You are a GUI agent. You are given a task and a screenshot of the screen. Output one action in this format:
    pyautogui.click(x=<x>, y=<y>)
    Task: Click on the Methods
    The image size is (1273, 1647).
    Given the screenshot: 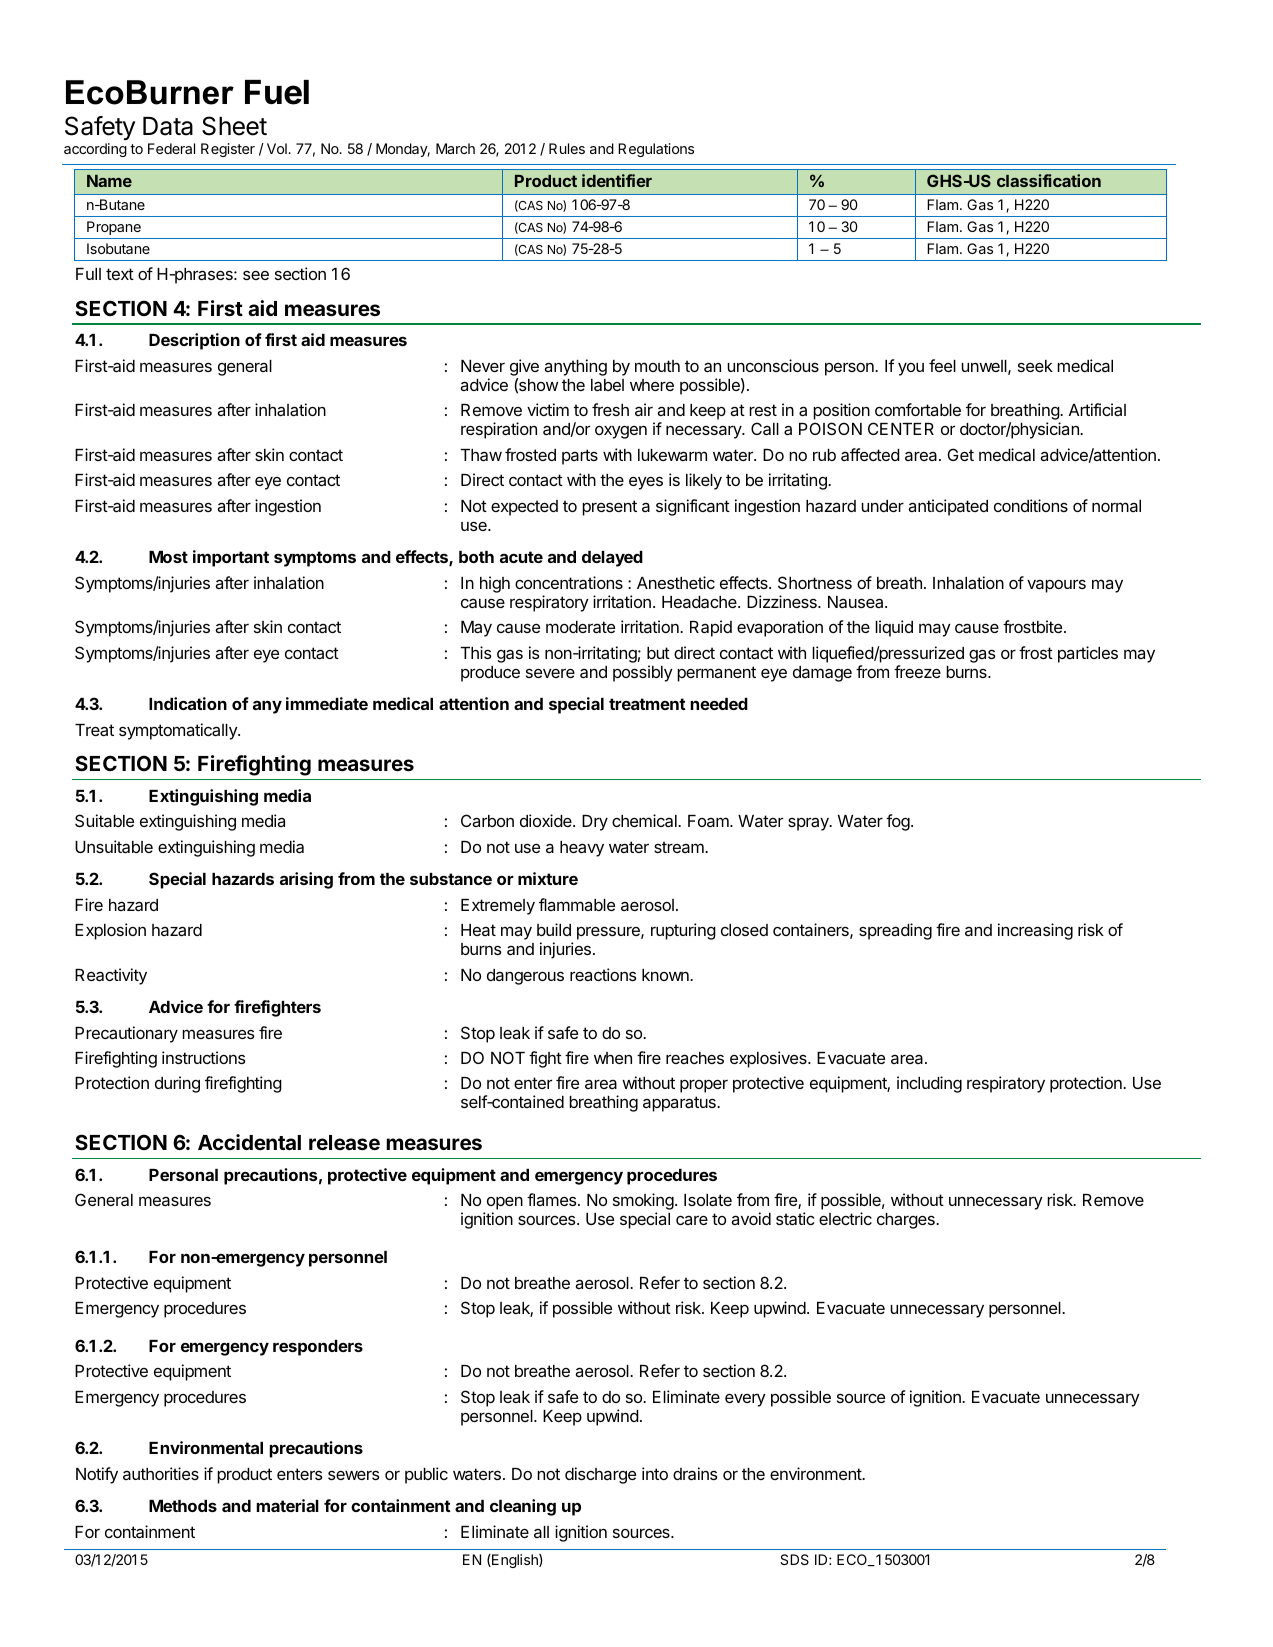 What is the action you would take?
    pyautogui.click(x=183, y=1506)
